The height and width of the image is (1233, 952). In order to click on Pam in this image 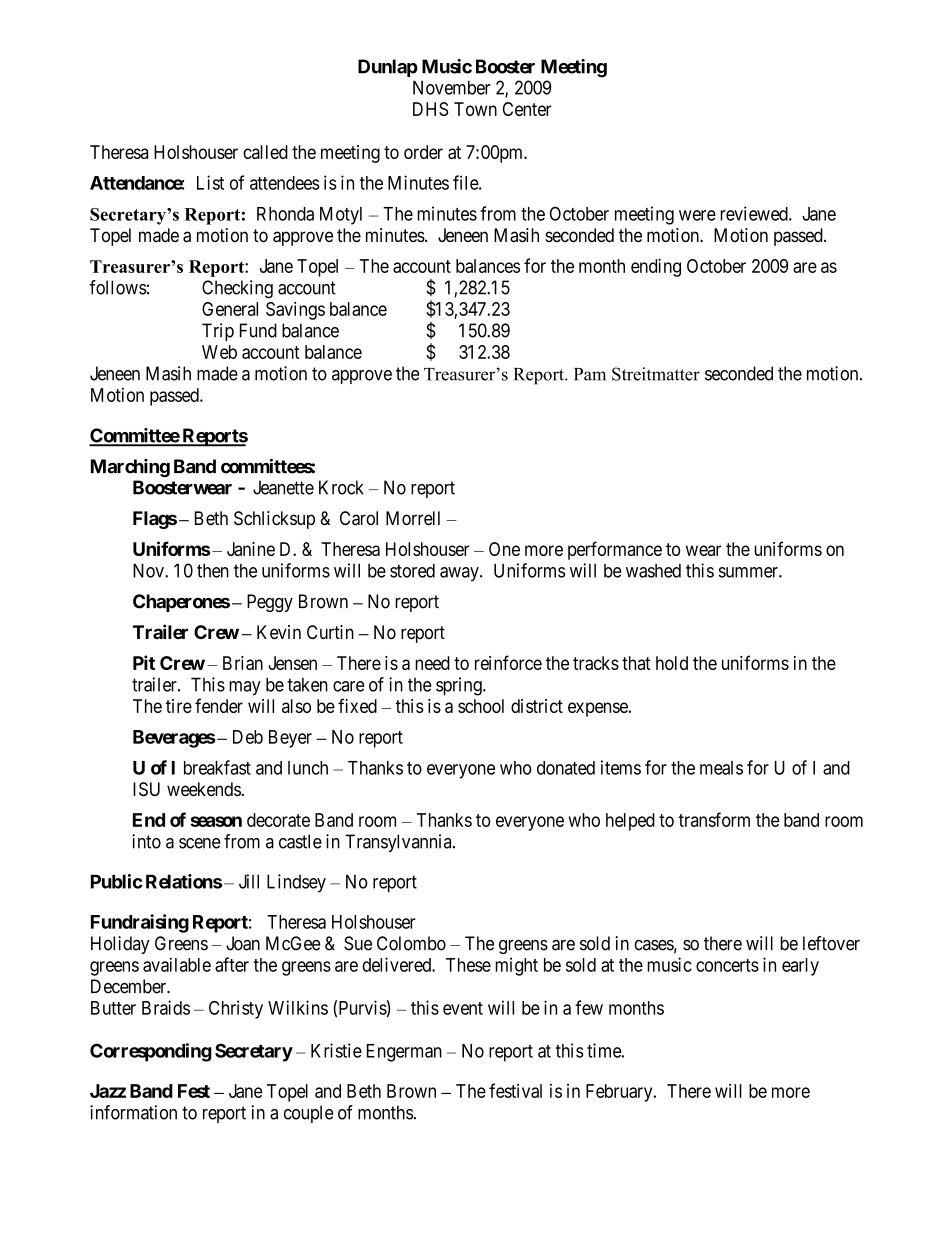, I will do `click(590, 374)`.
